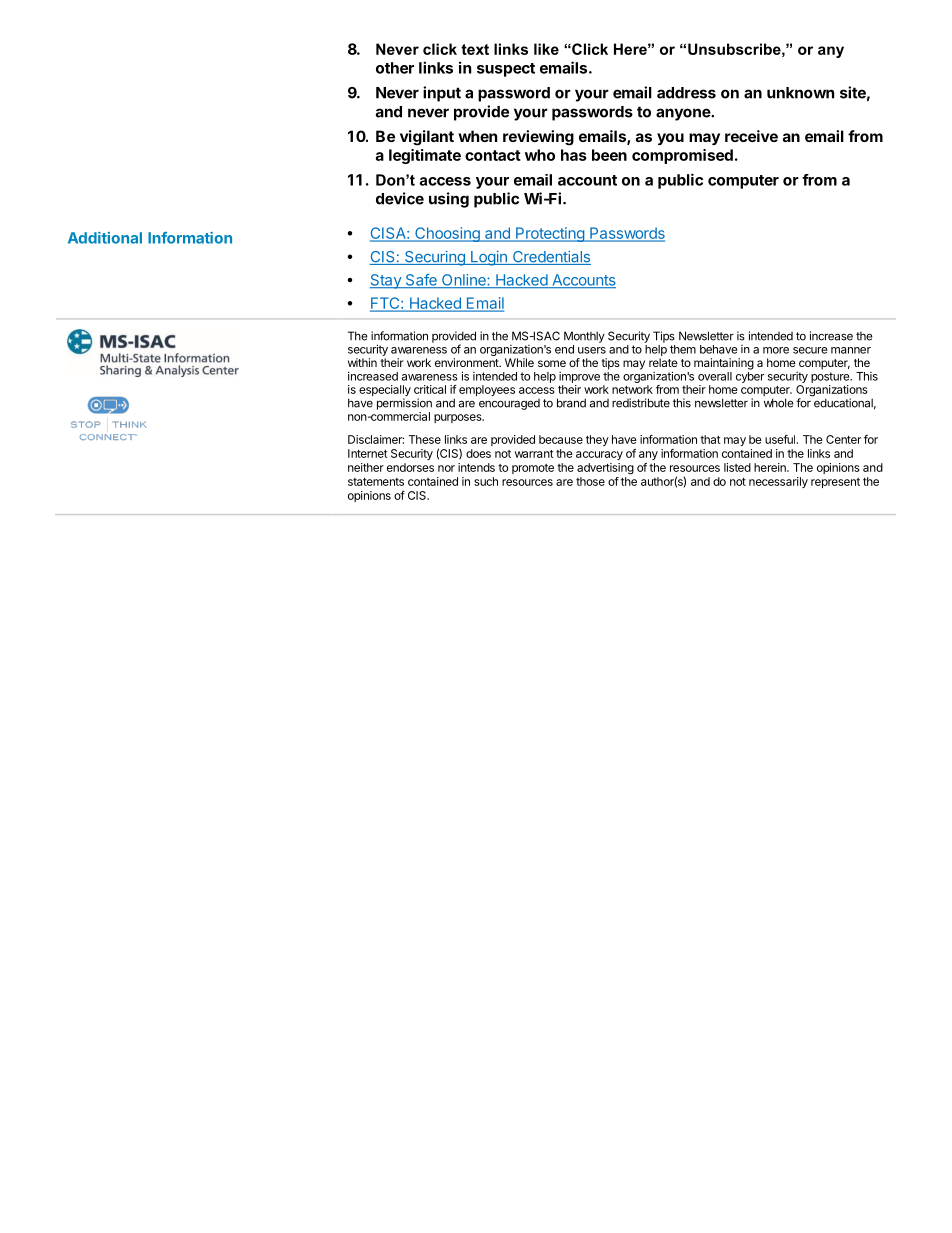  What do you see at coordinates (506, 70) in the screenshot?
I see `suspect` at bounding box center [506, 70].
